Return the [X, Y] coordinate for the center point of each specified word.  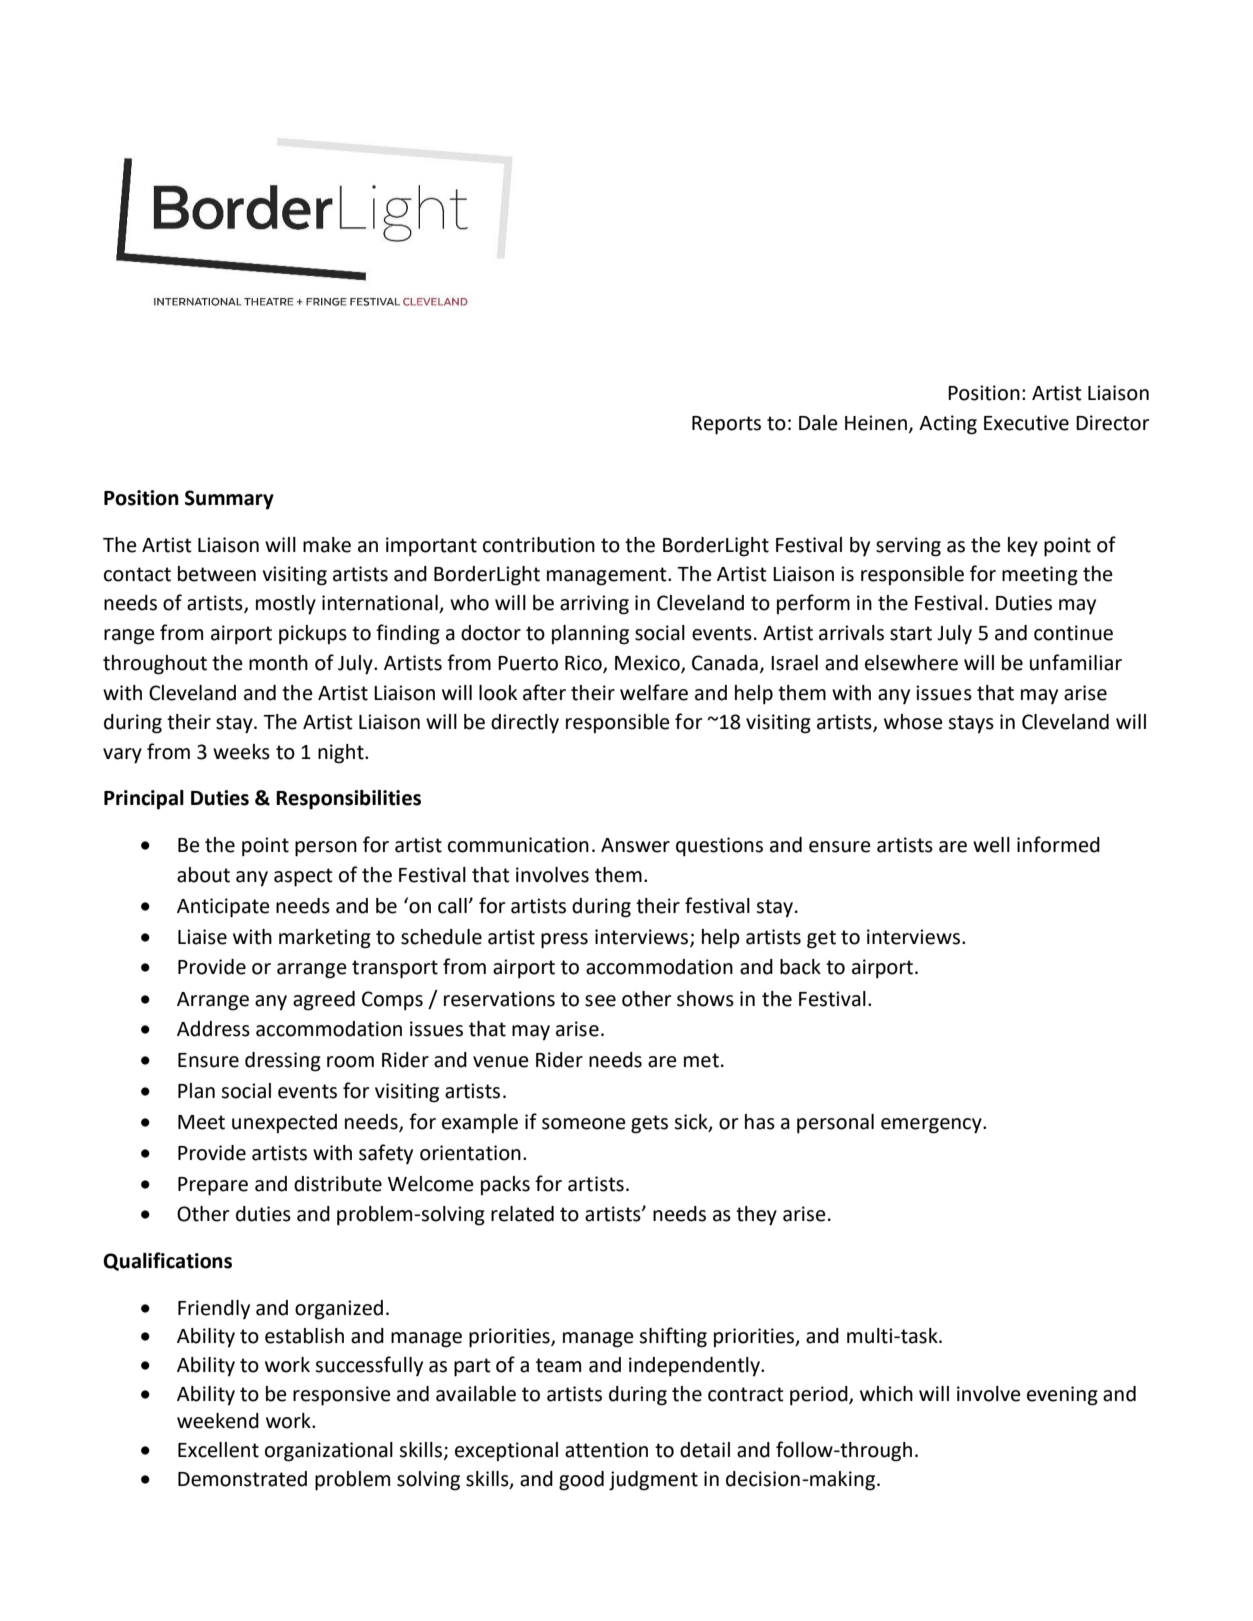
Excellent [218, 1450]
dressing [283, 1062]
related [522, 1214]
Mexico [648, 663]
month [278, 663]
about [203, 875]
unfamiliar [1076, 662]
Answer [635, 845]
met [701, 1060]
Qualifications [167, 1261]
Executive [1026, 423]
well [991, 845]
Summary [229, 500]
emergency [932, 1126]
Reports [726, 425]
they [756, 1216]
